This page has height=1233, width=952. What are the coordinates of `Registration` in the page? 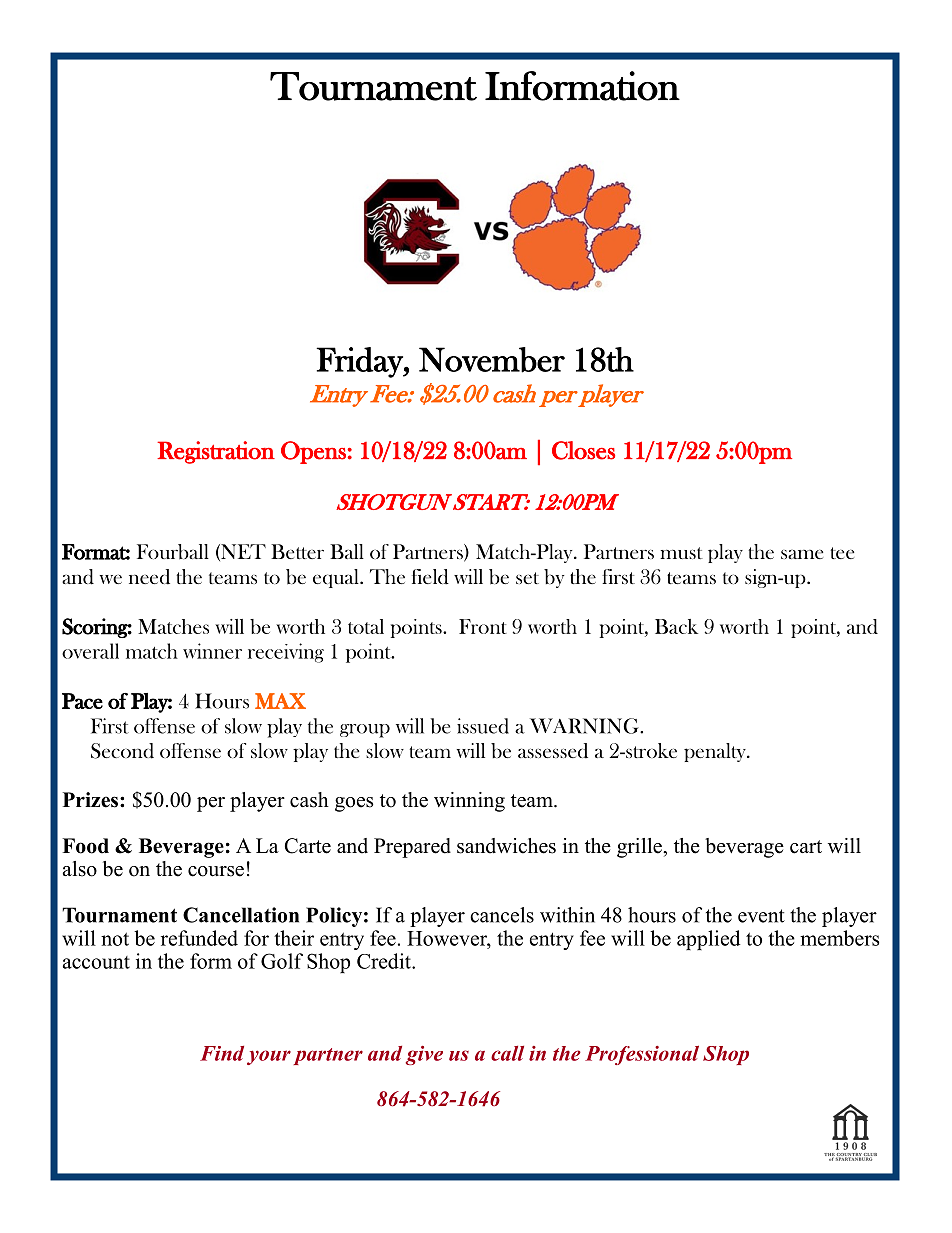 It's located at (216, 452).
